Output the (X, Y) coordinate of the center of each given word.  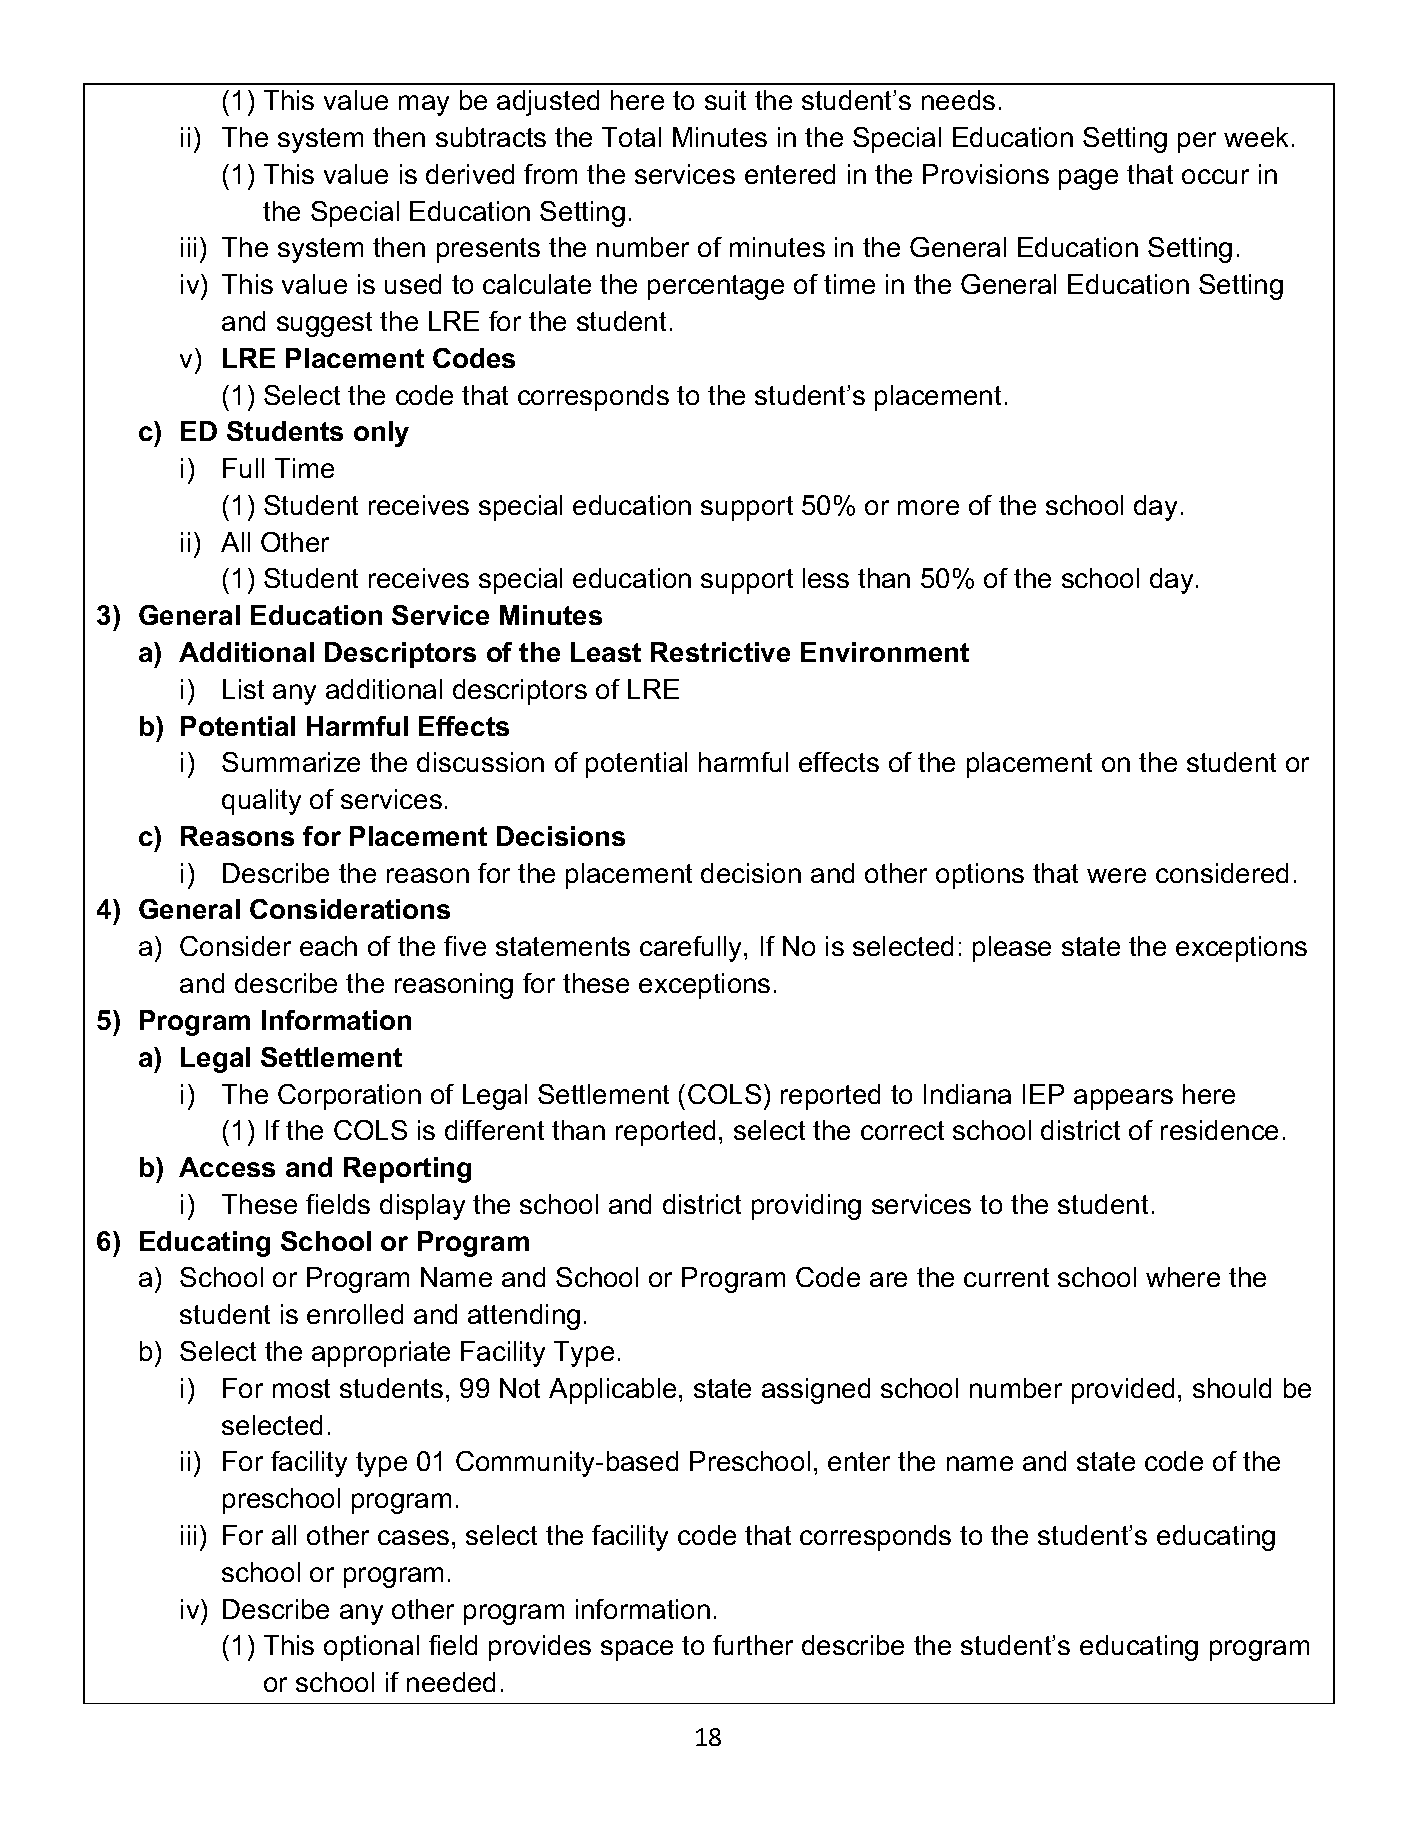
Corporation (349, 1097)
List (243, 689)
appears (1123, 1099)
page (1088, 179)
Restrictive (720, 652)
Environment (885, 652)
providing (806, 1207)
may (424, 105)
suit (725, 100)
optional (371, 1648)
